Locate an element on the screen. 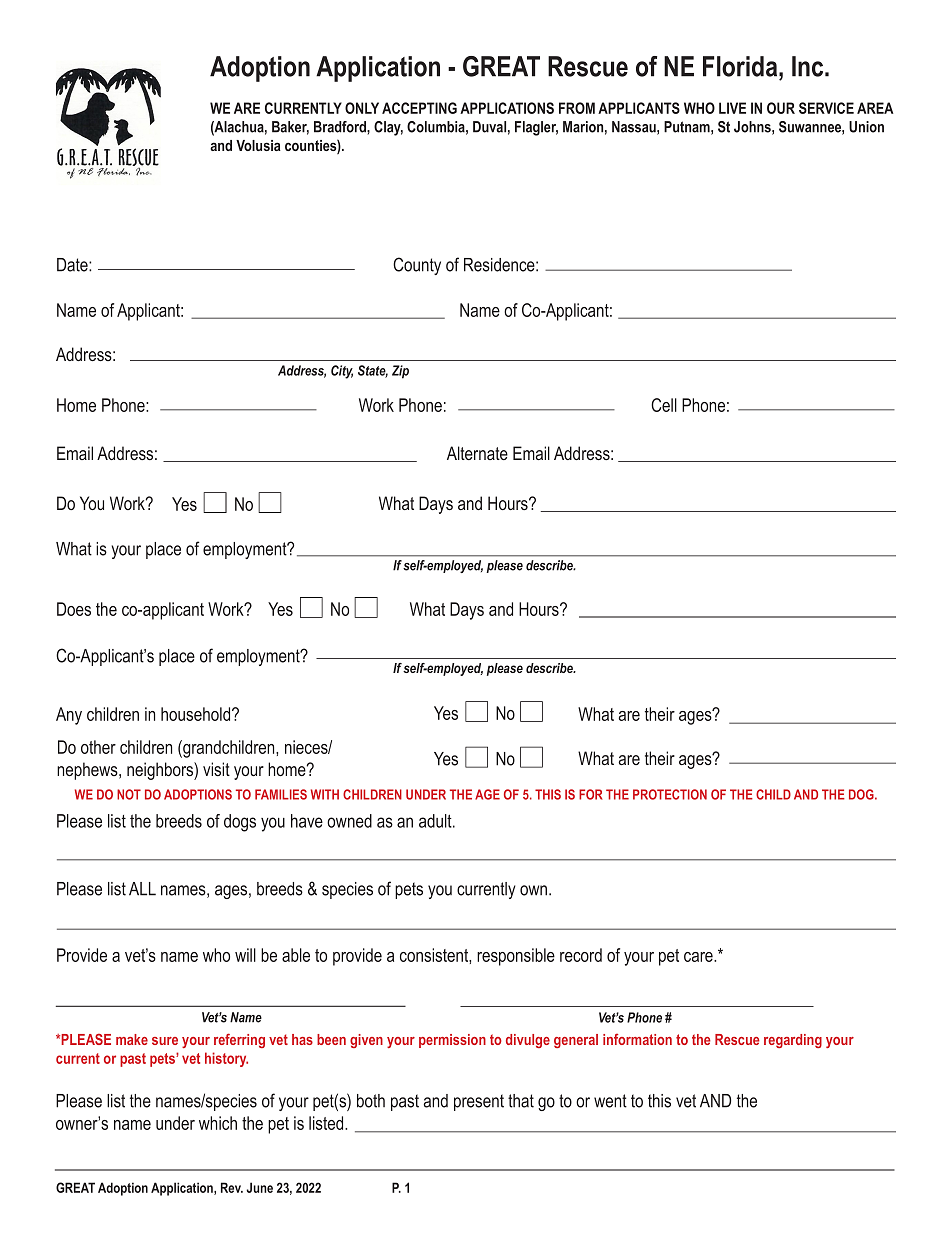  which is located at coordinates (218, 1123).
